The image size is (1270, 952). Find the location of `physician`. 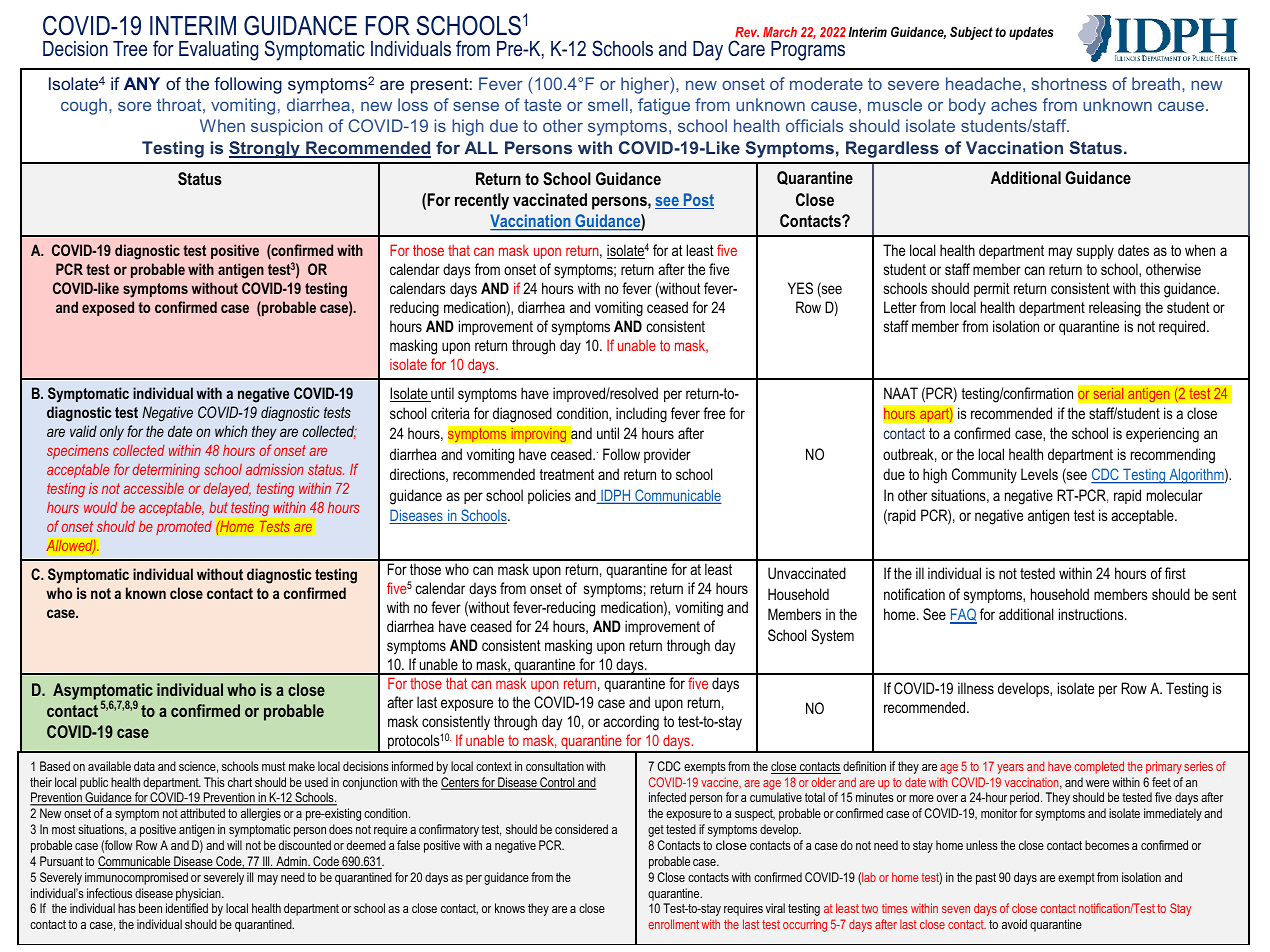

physician is located at coordinates (199, 894).
